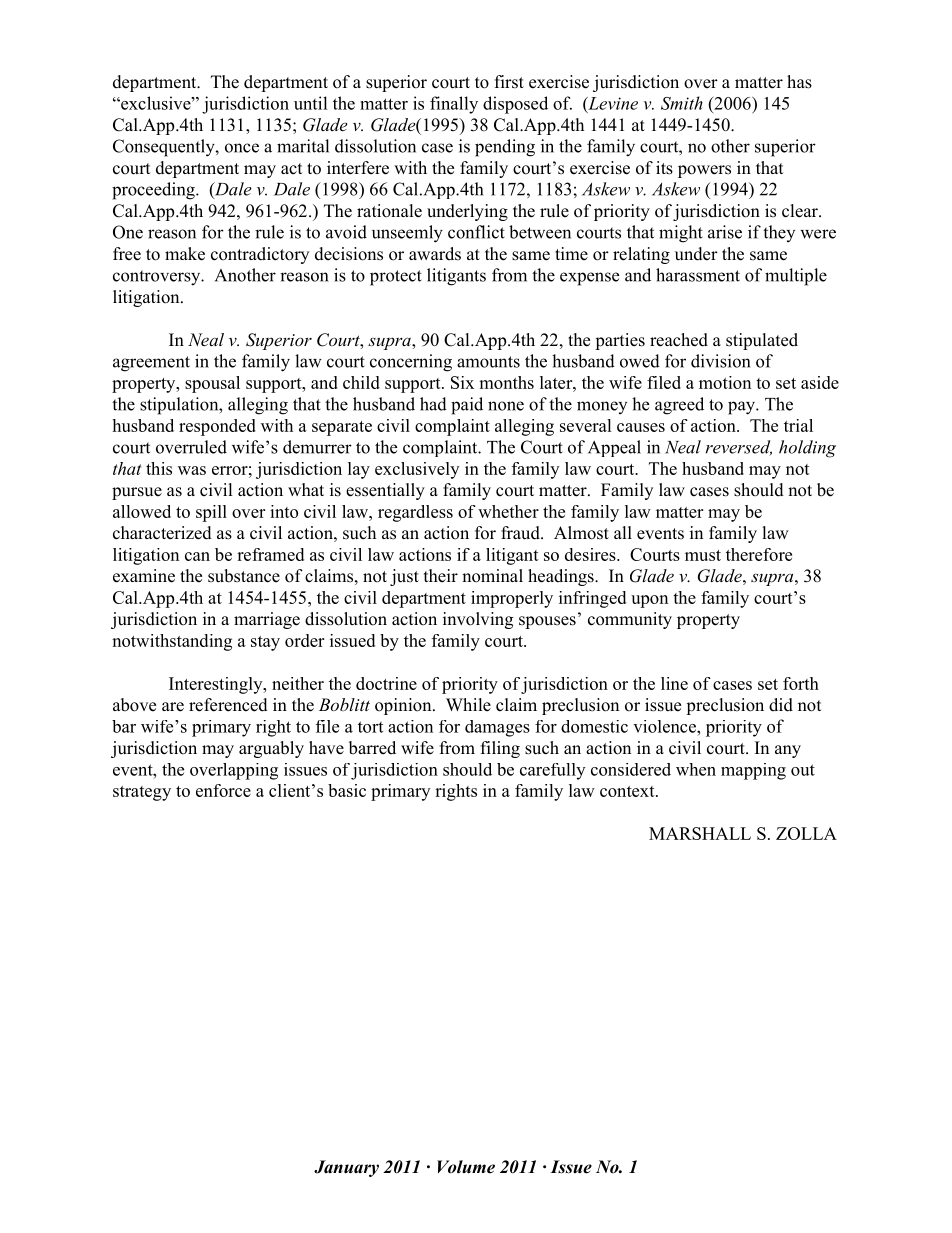 This document has height=1233, width=952. I want to click on Smith, so click(682, 103).
